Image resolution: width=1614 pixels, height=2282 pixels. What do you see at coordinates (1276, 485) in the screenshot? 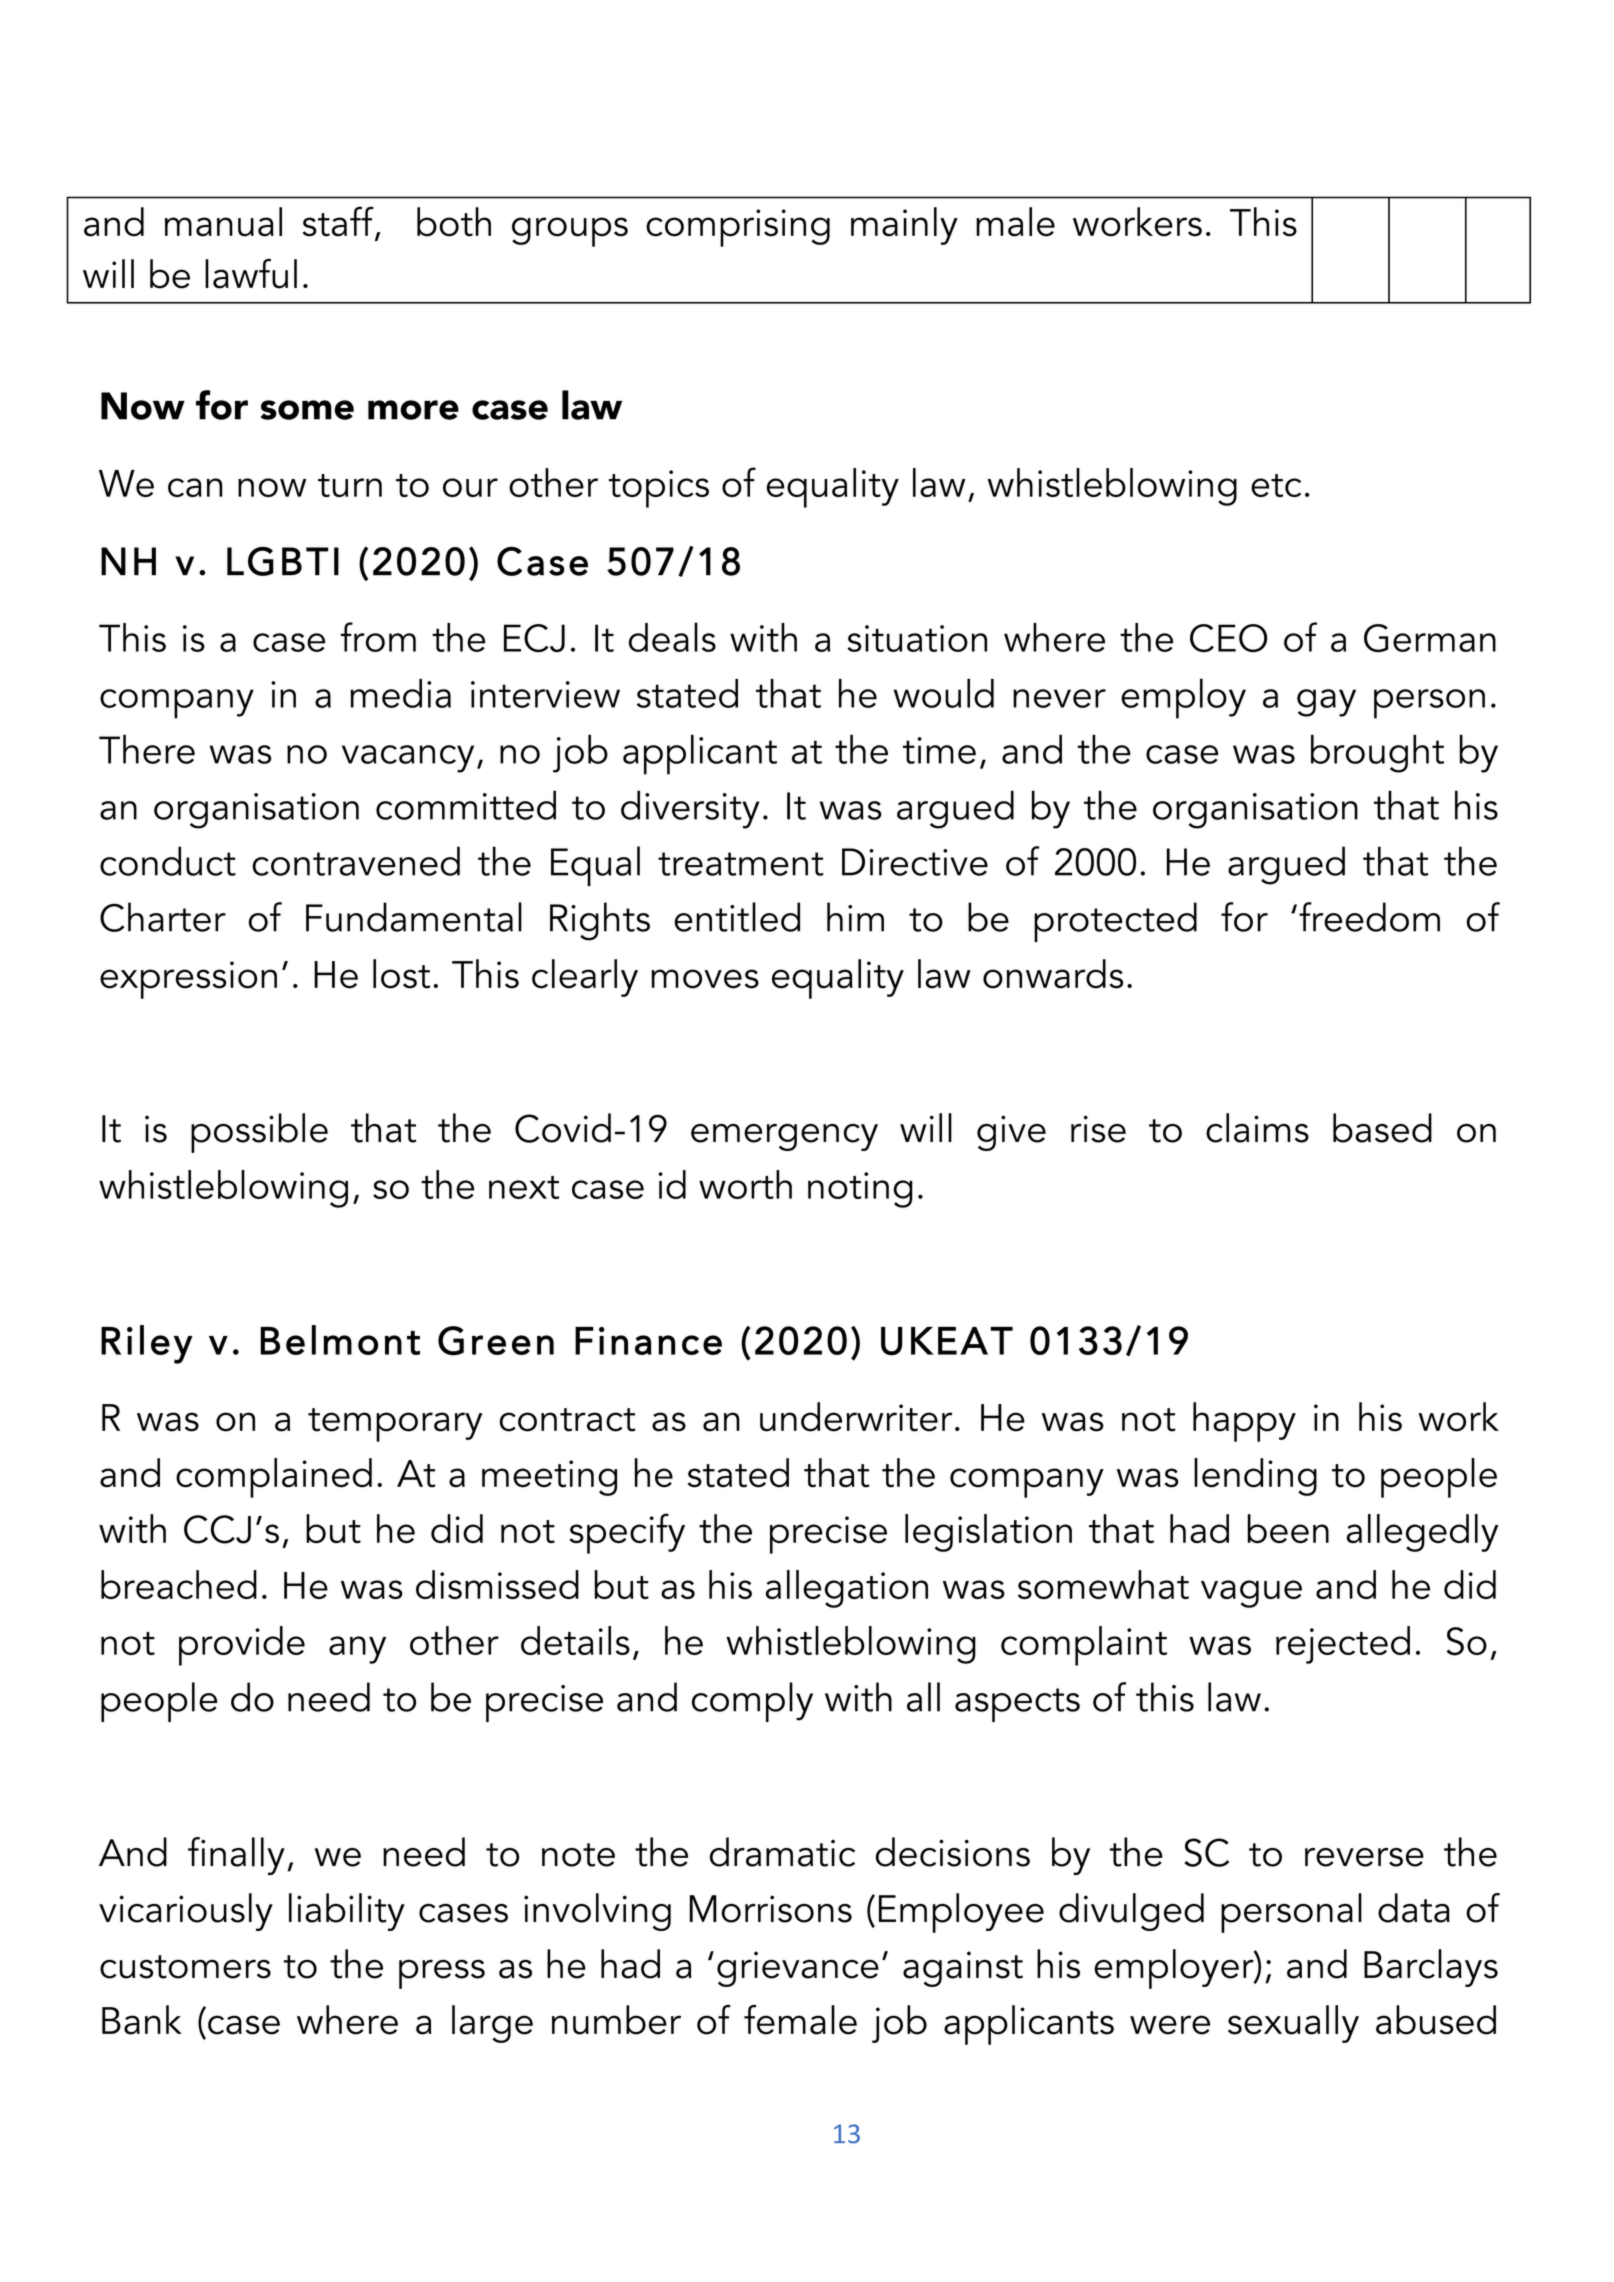
I see `etc` at bounding box center [1276, 485].
